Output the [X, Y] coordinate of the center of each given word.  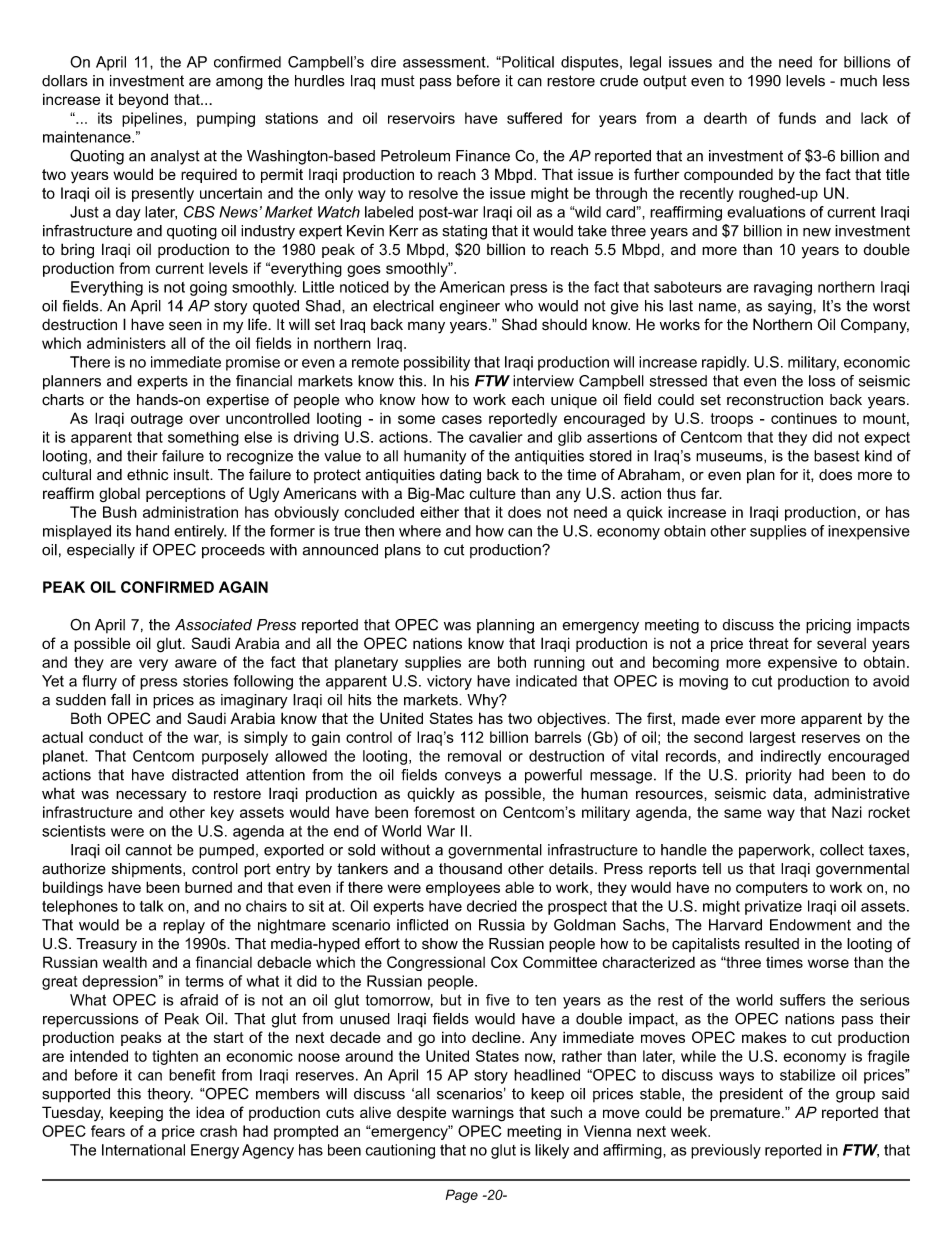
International [143, 1150]
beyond [143, 100]
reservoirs [421, 118]
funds [797, 118]
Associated [213, 625]
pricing [828, 626]
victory [449, 682]
